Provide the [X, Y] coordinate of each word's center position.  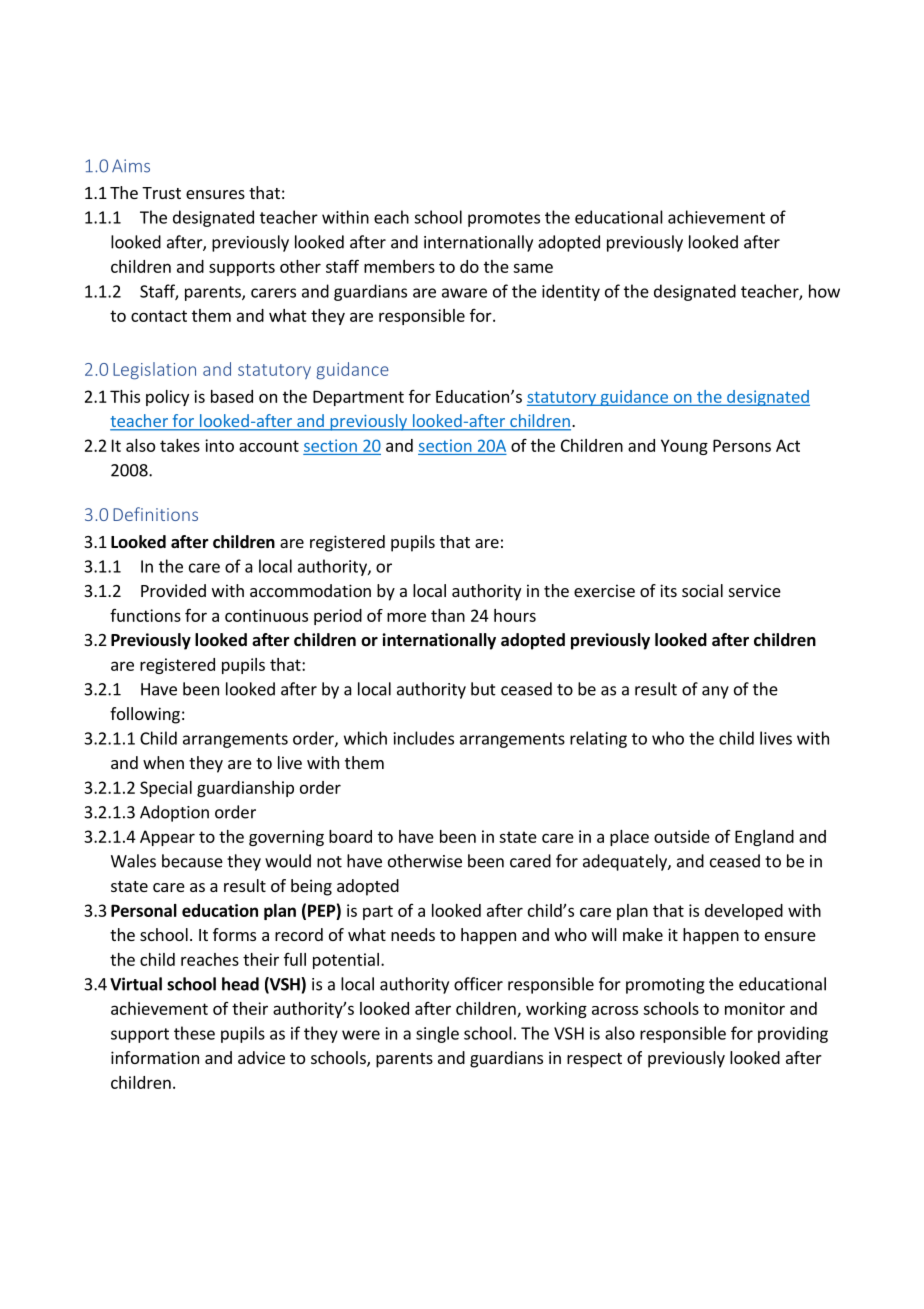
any [715, 692]
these [194, 1033]
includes [424, 738]
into [219, 445]
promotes [504, 219]
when [163, 762]
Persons [742, 445]
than [448, 615]
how [824, 291]
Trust [161, 193]
